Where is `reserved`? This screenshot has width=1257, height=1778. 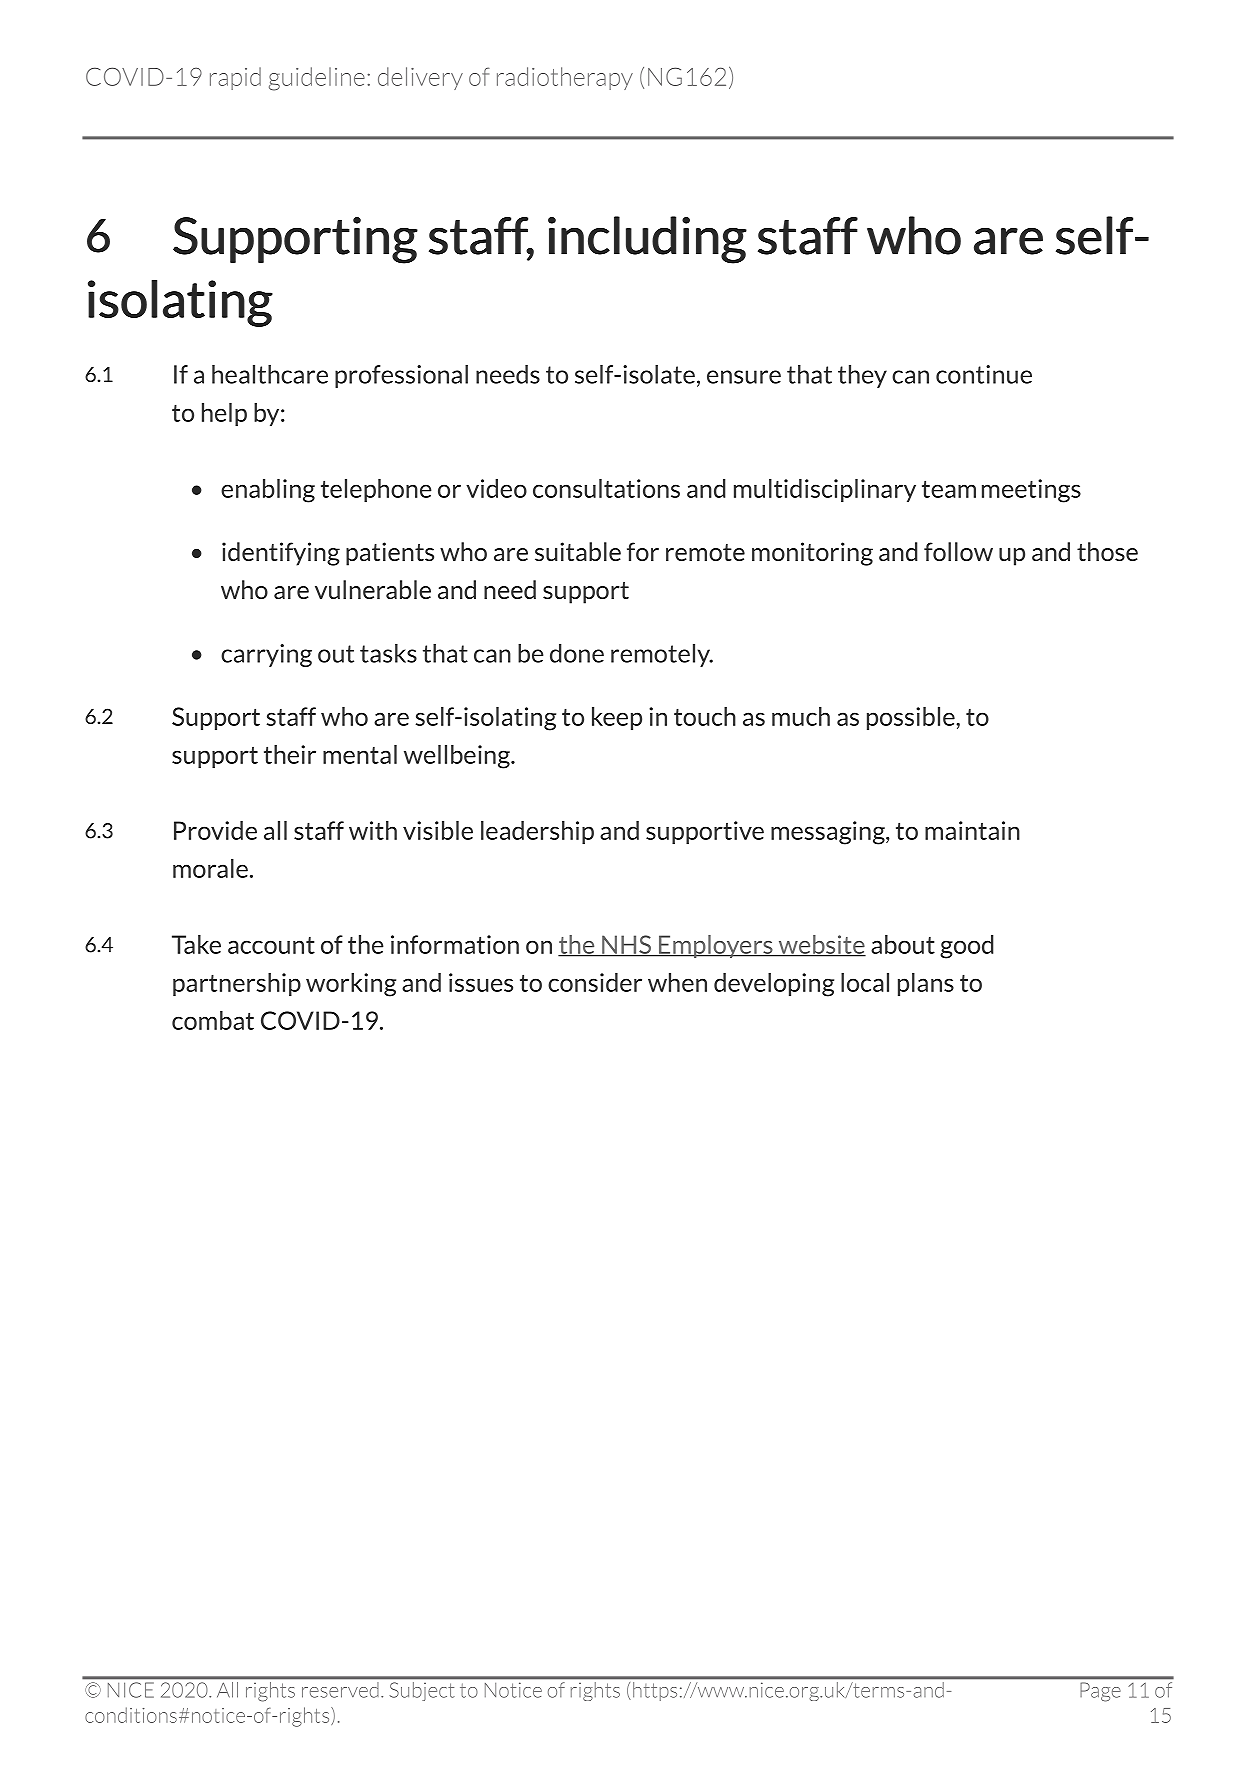 reserved is located at coordinates (340, 1692).
